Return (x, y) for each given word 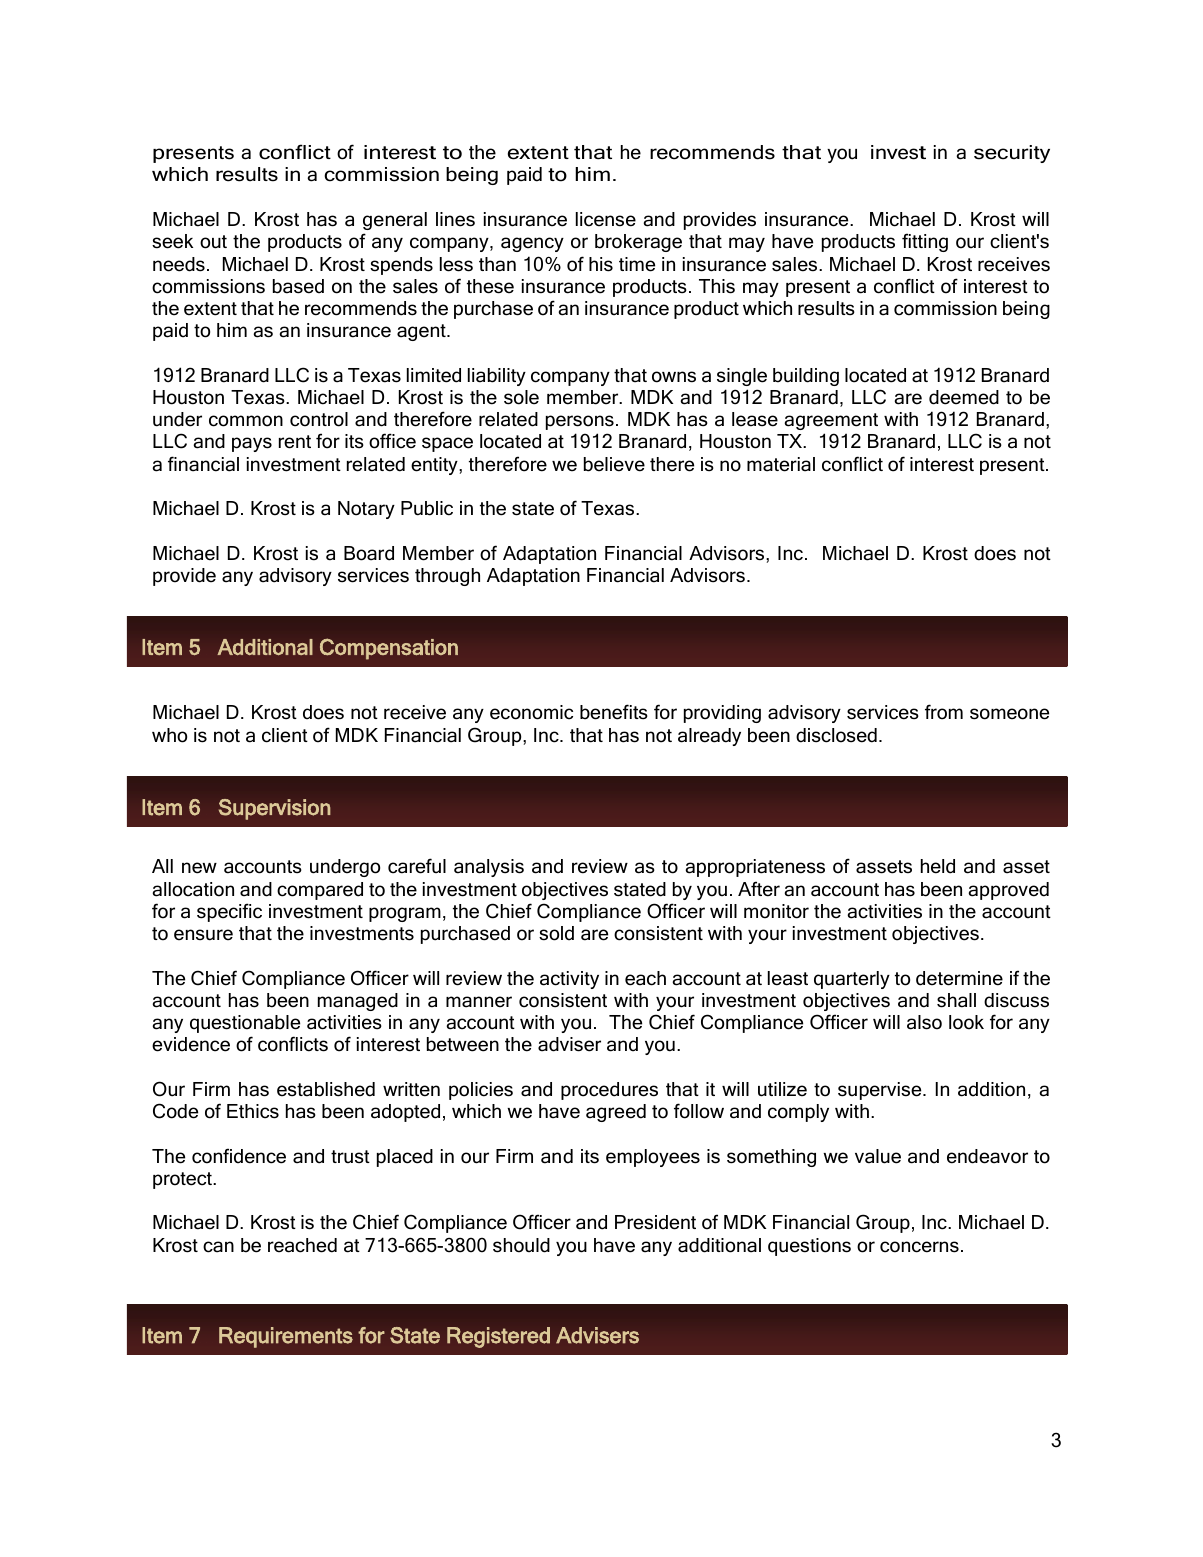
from (944, 712)
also (924, 1022)
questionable (245, 1024)
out (213, 242)
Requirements (286, 1337)
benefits (614, 712)
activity (569, 980)
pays (252, 444)
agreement (831, 421)
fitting (925, 242)
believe (614, 464)
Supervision (275, 809)
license (606, 219)
